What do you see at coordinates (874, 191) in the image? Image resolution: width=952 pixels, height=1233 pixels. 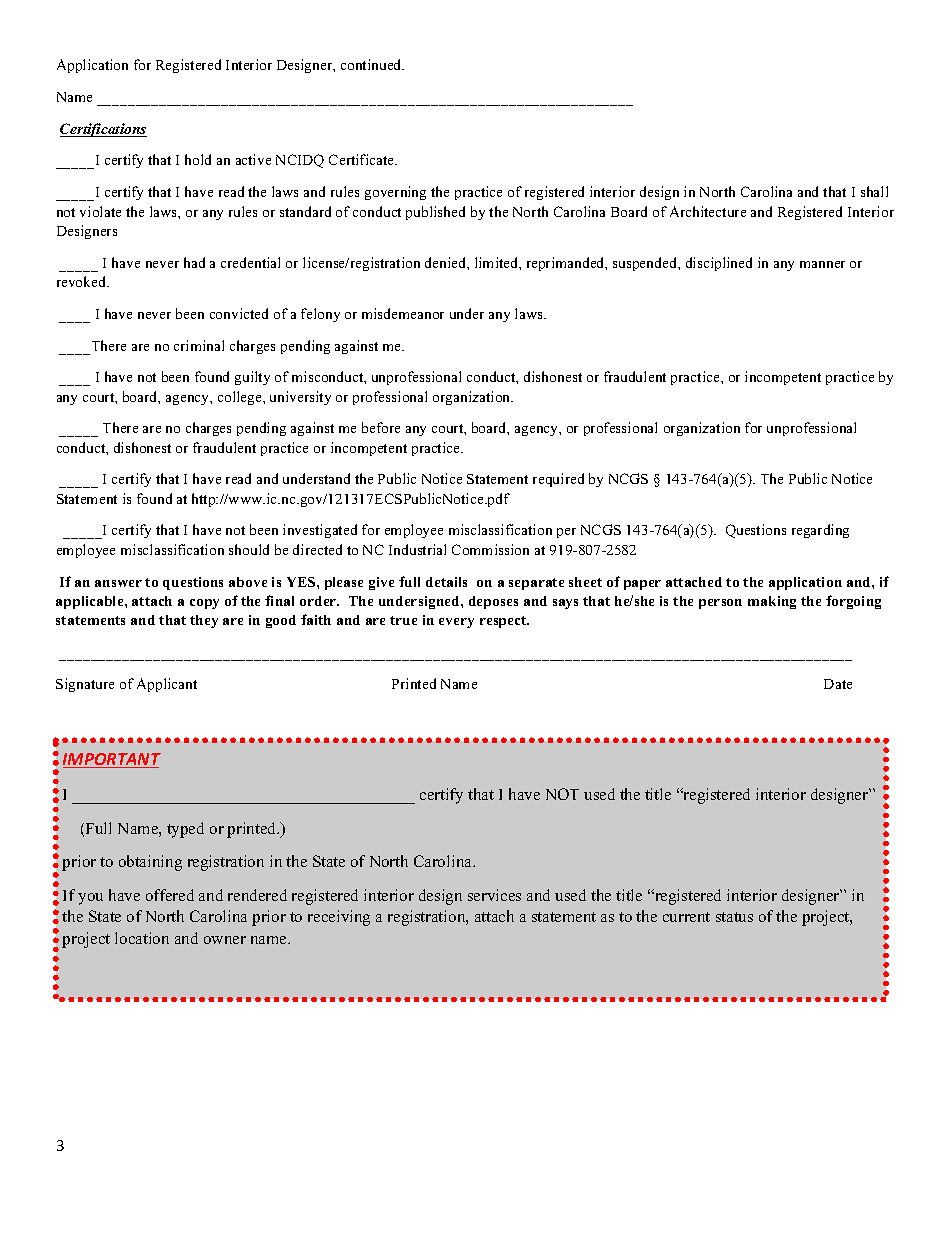 I see `shall` at bounding box center [874, 191].
